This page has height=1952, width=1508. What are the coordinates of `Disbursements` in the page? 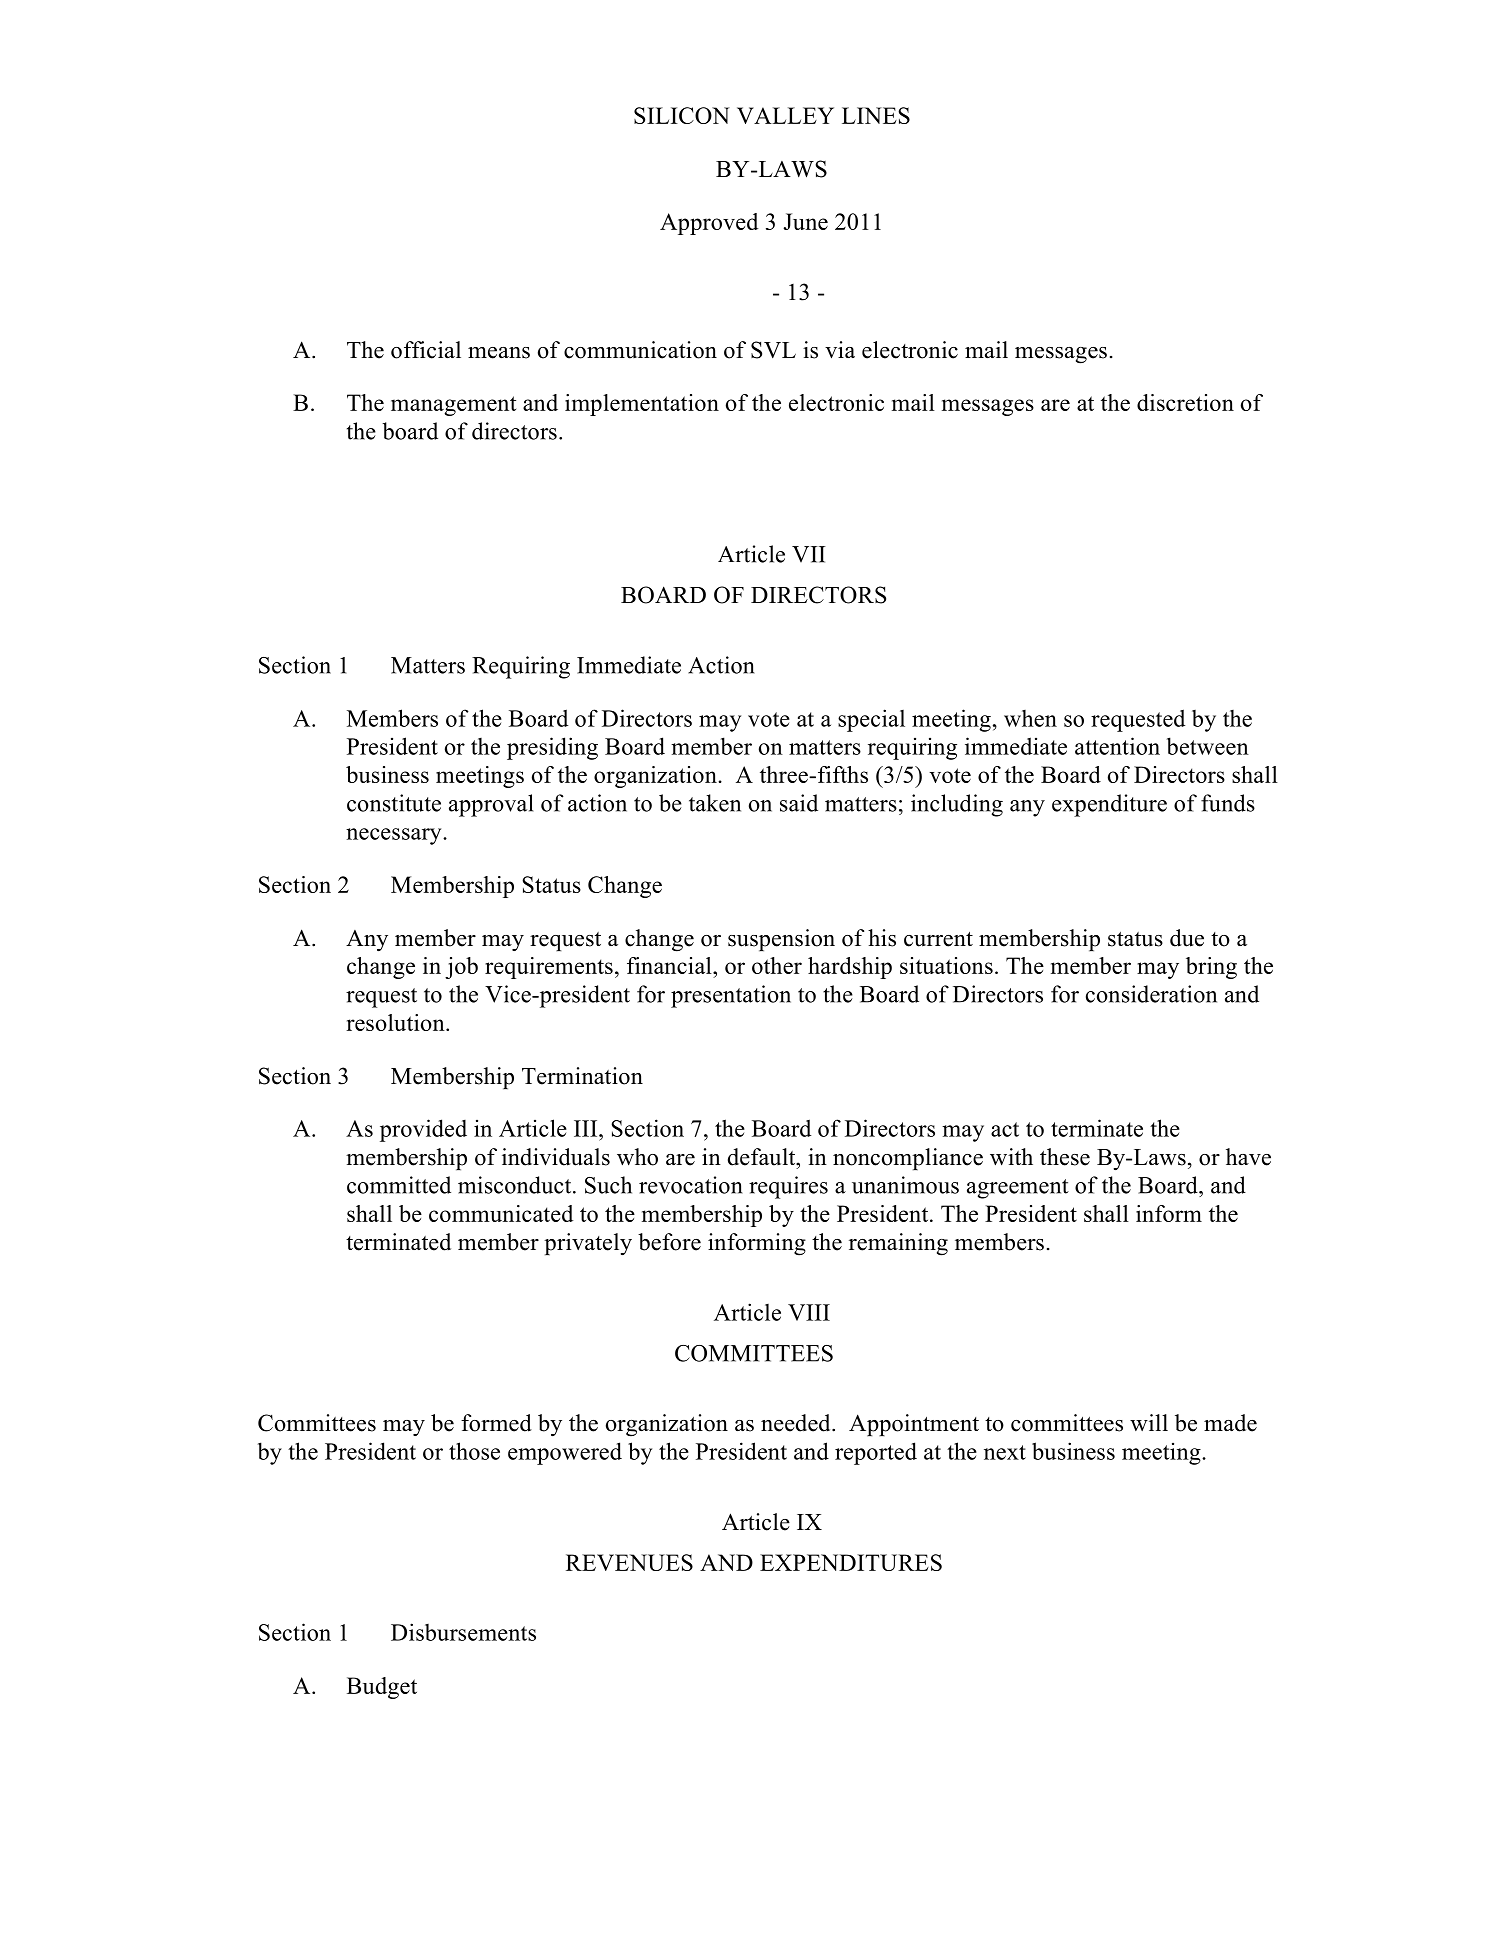 It's located at (463, 1632).
